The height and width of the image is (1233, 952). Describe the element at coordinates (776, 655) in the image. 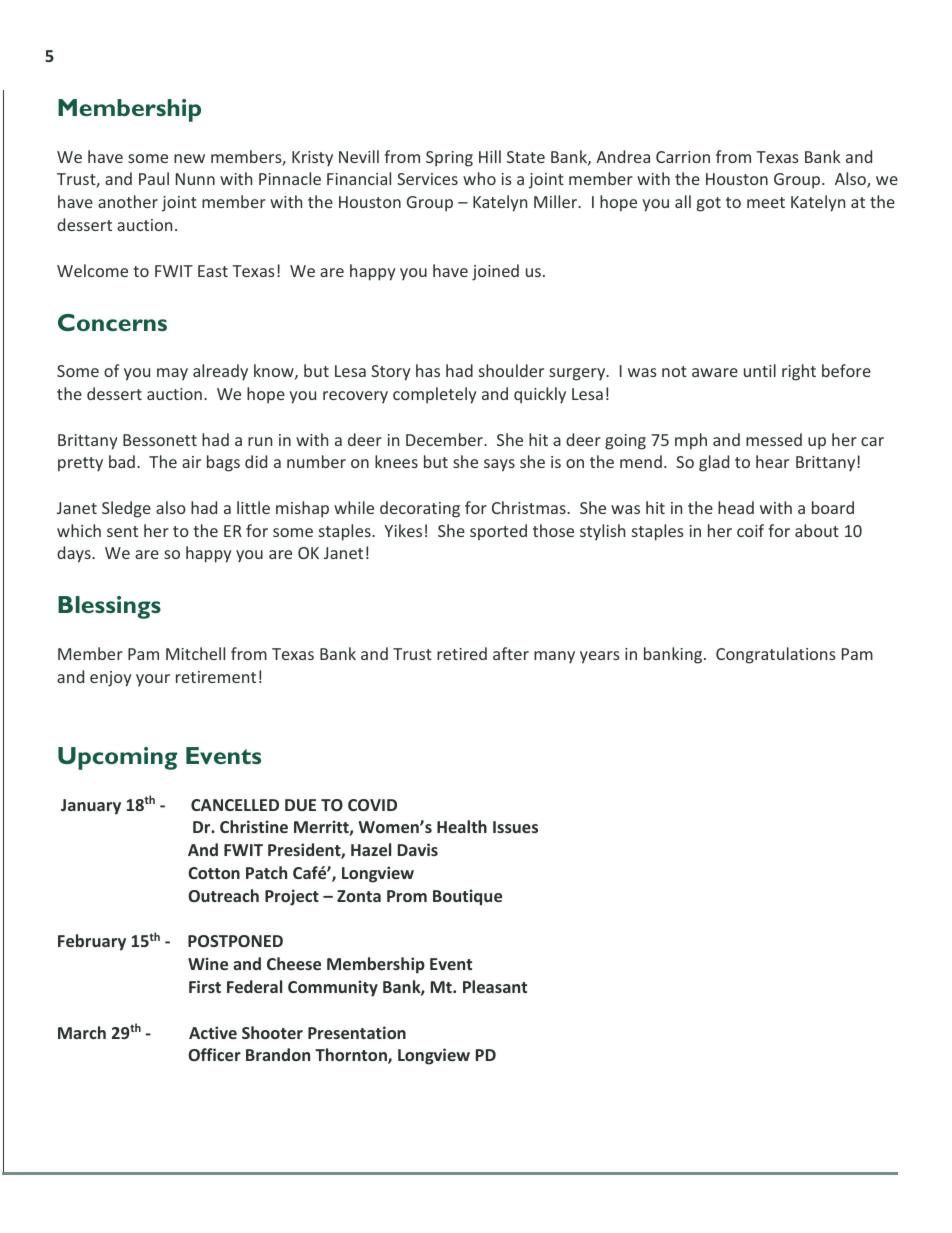

I see `Congratulations` at that location.
